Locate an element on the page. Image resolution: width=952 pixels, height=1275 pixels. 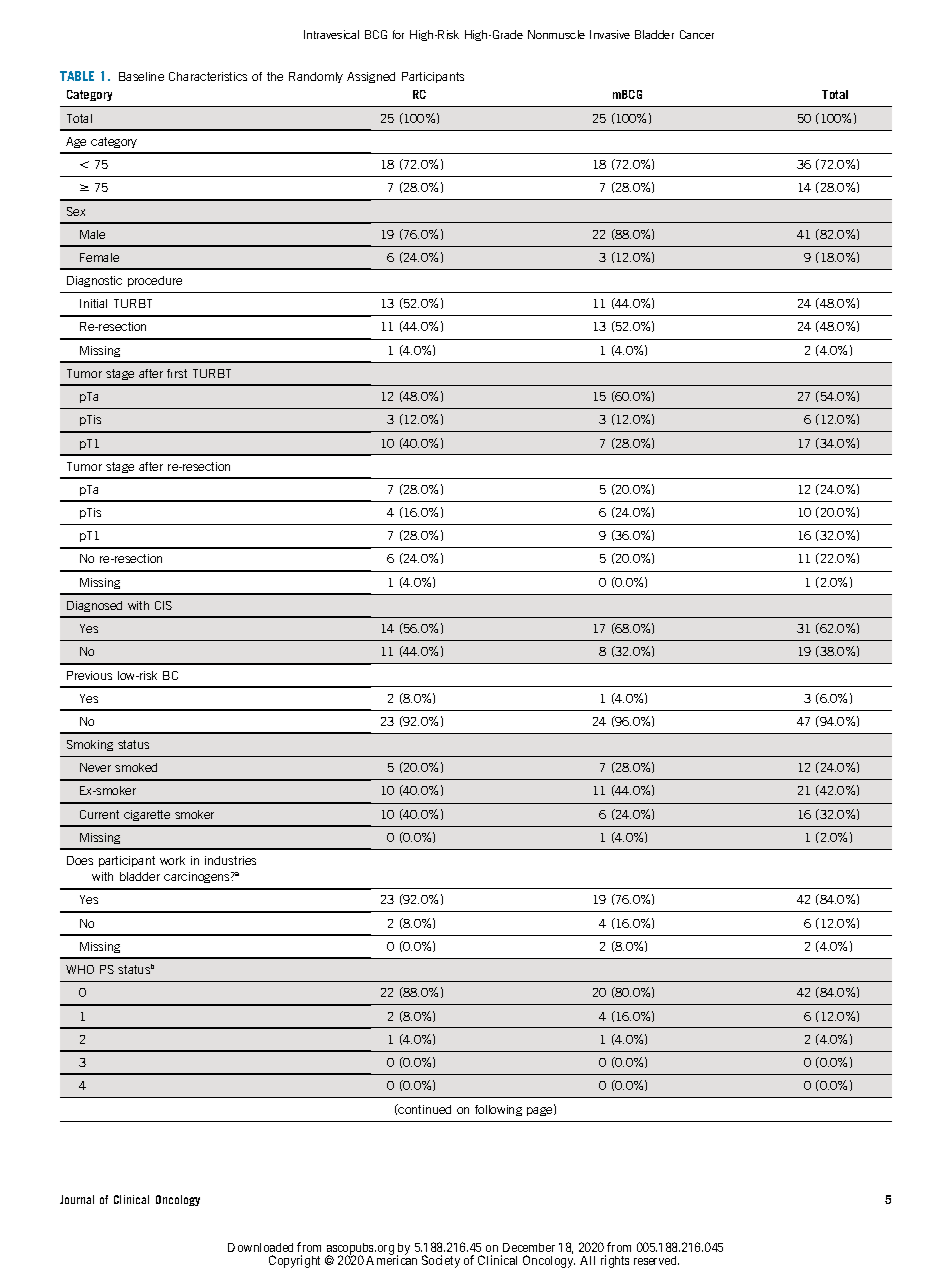
Cancer is located at coordinates (697, 34).
